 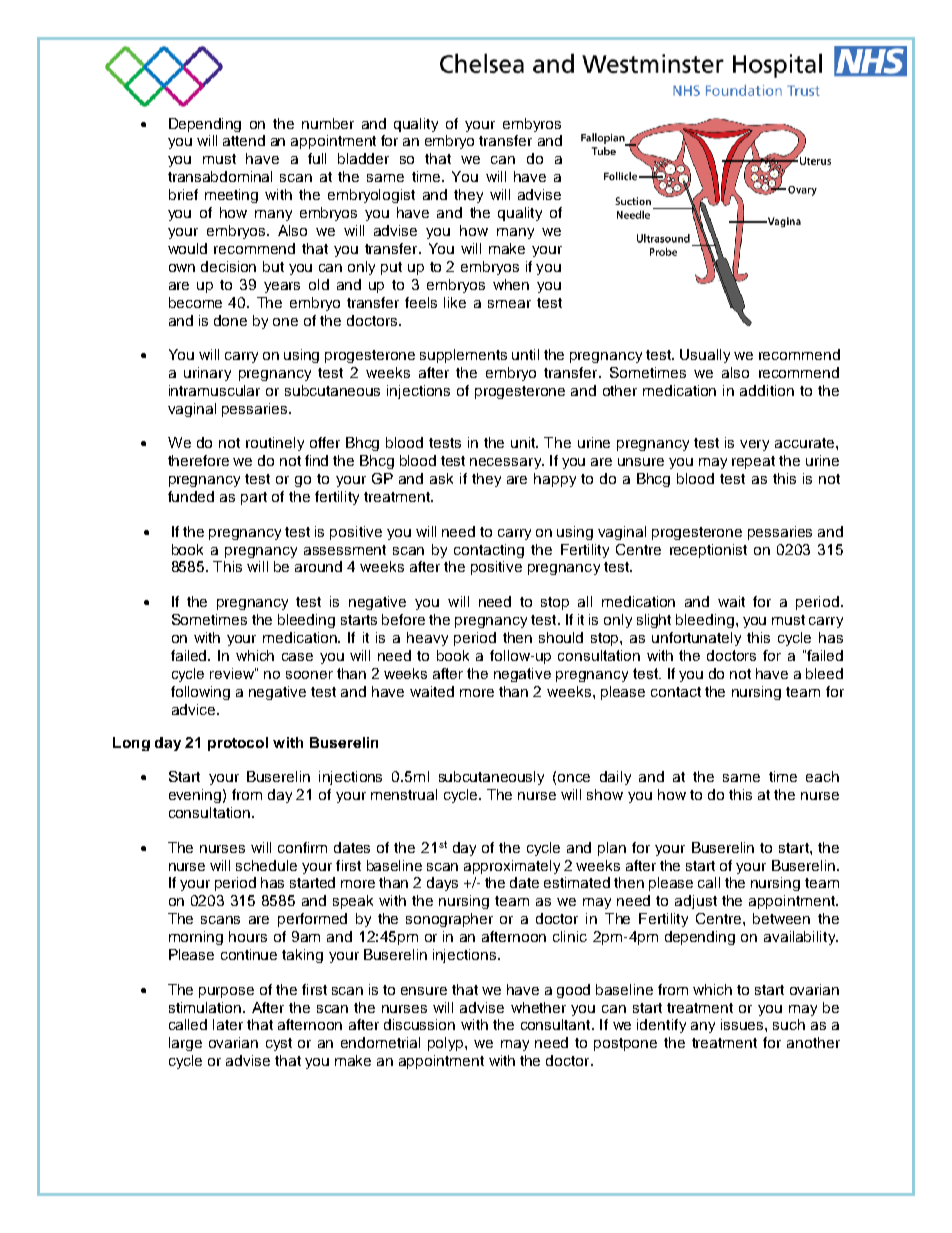 What do you see at coordinates (244, 140) in the screenshot?
I see `attend` at bounding box center [244, 140].
